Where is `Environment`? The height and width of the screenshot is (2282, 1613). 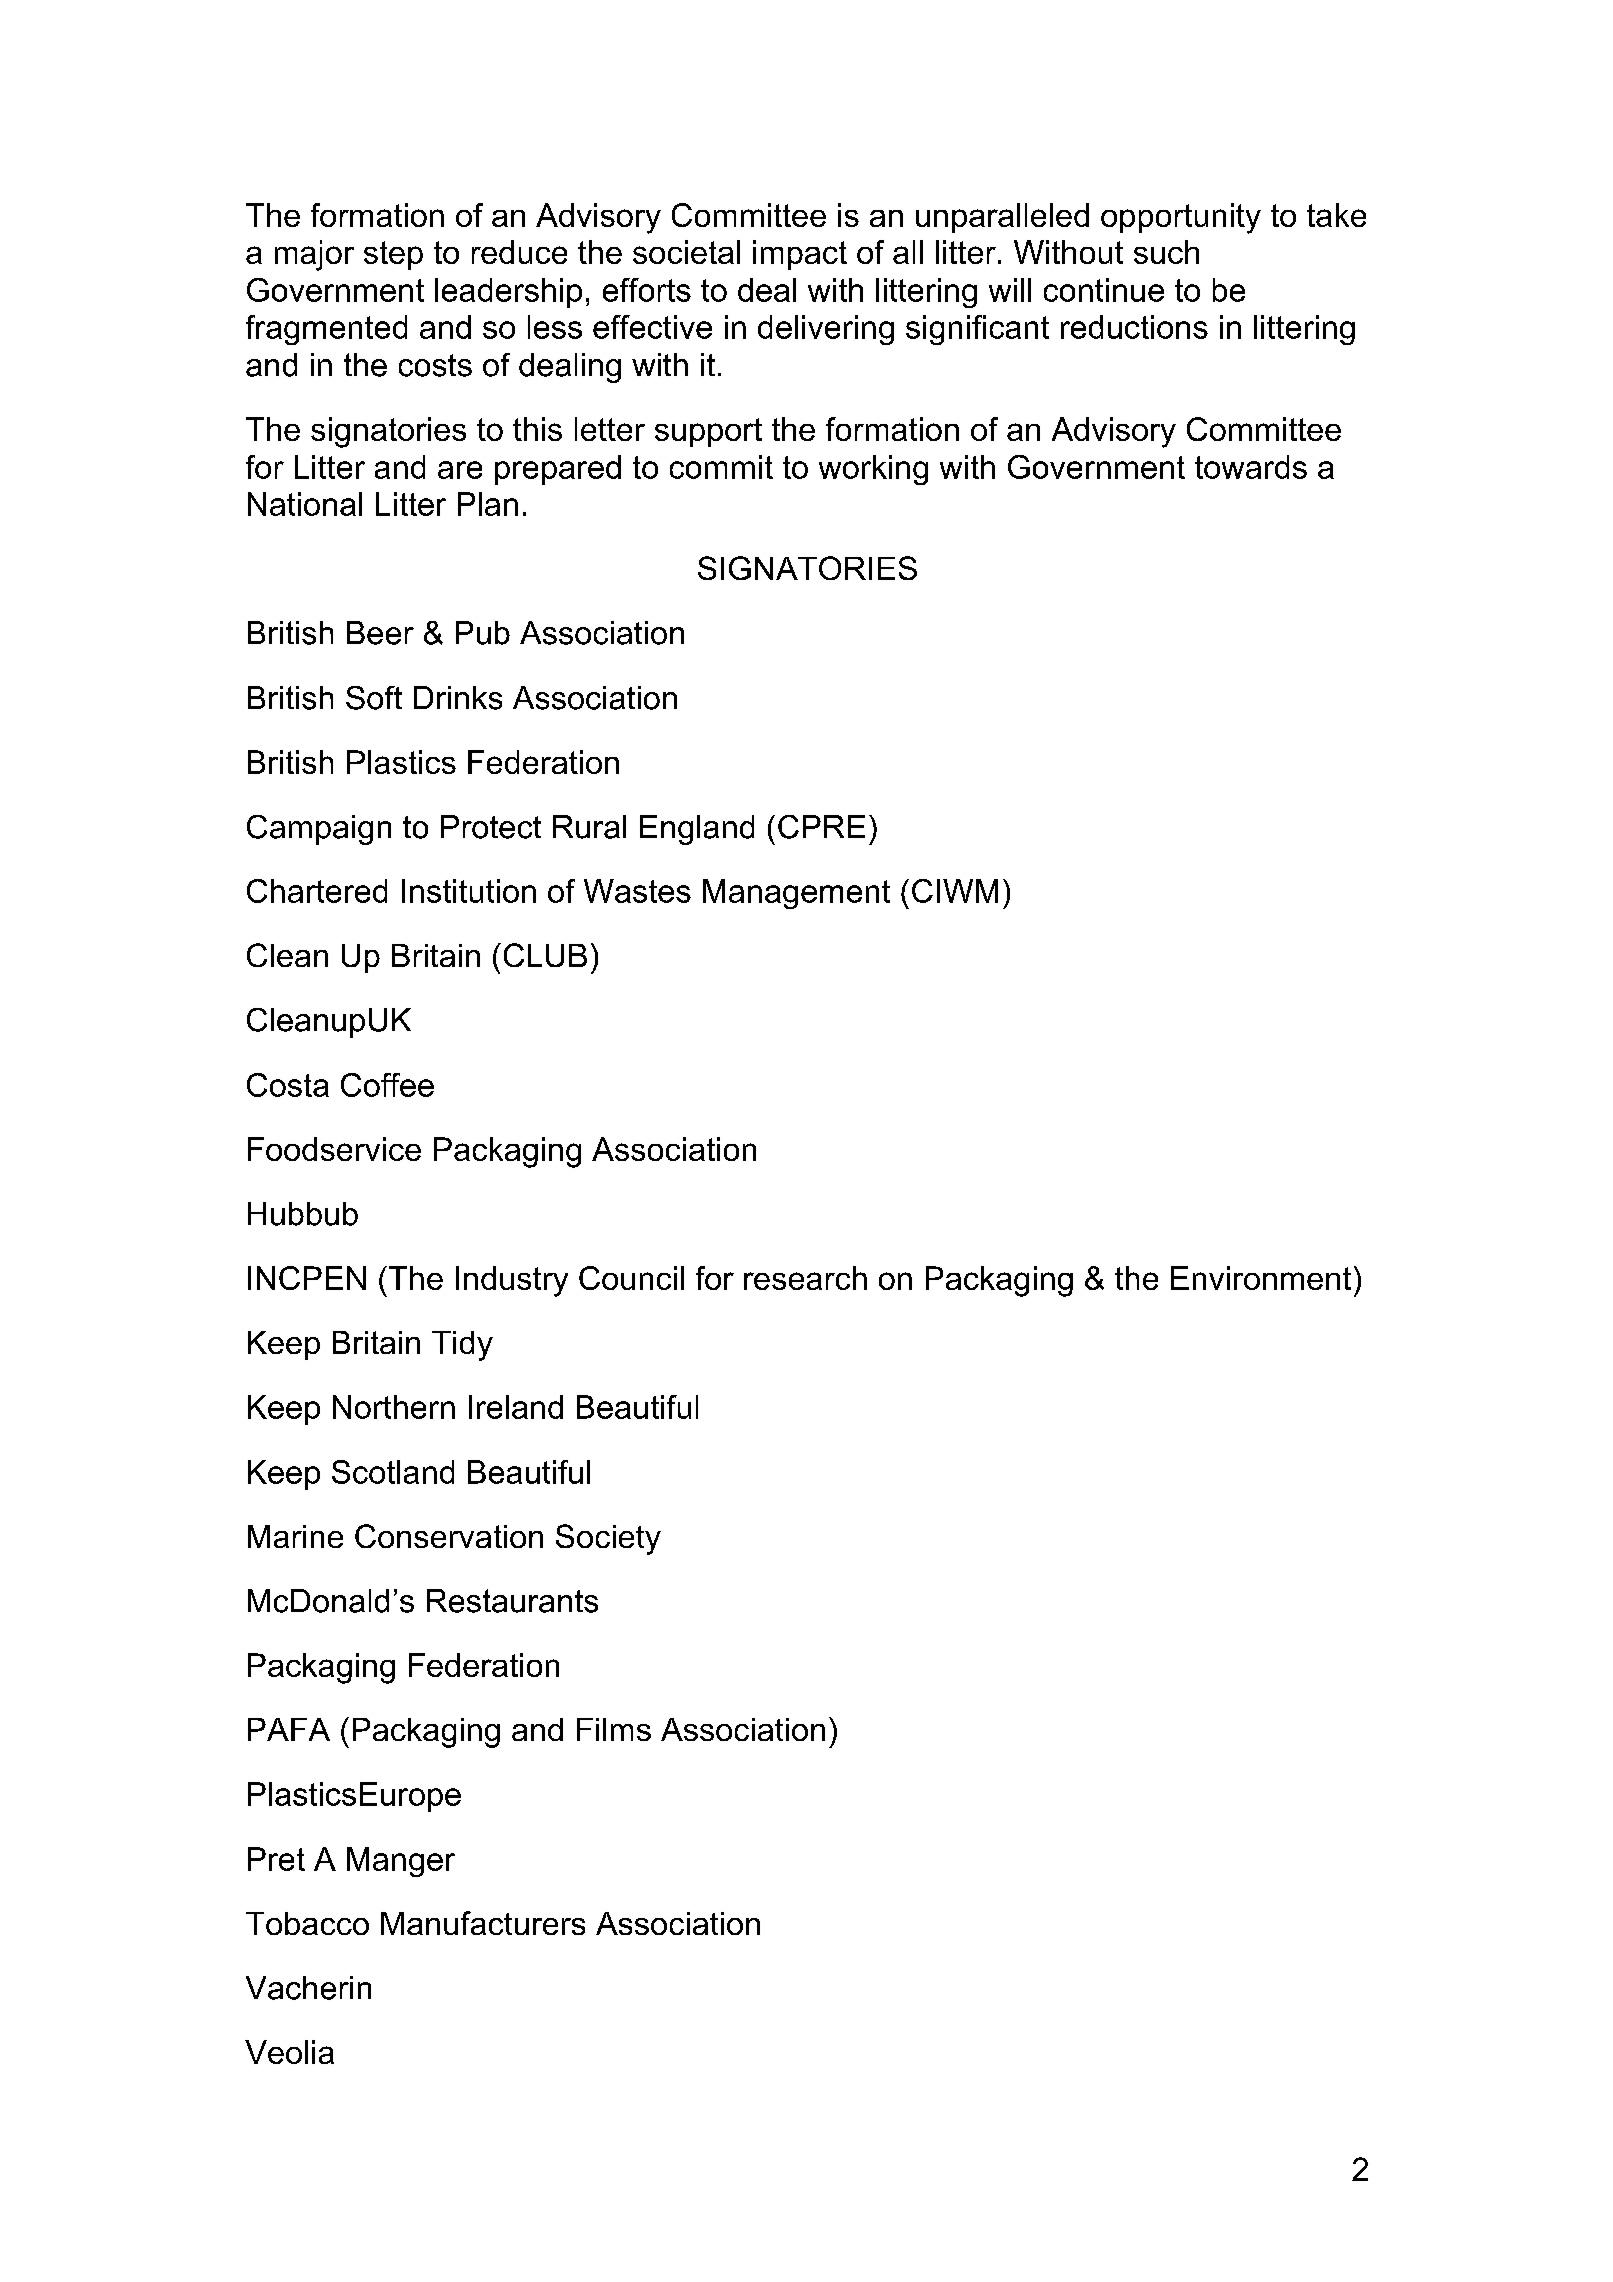 Environment is located at coordinates (1261, 1278).
